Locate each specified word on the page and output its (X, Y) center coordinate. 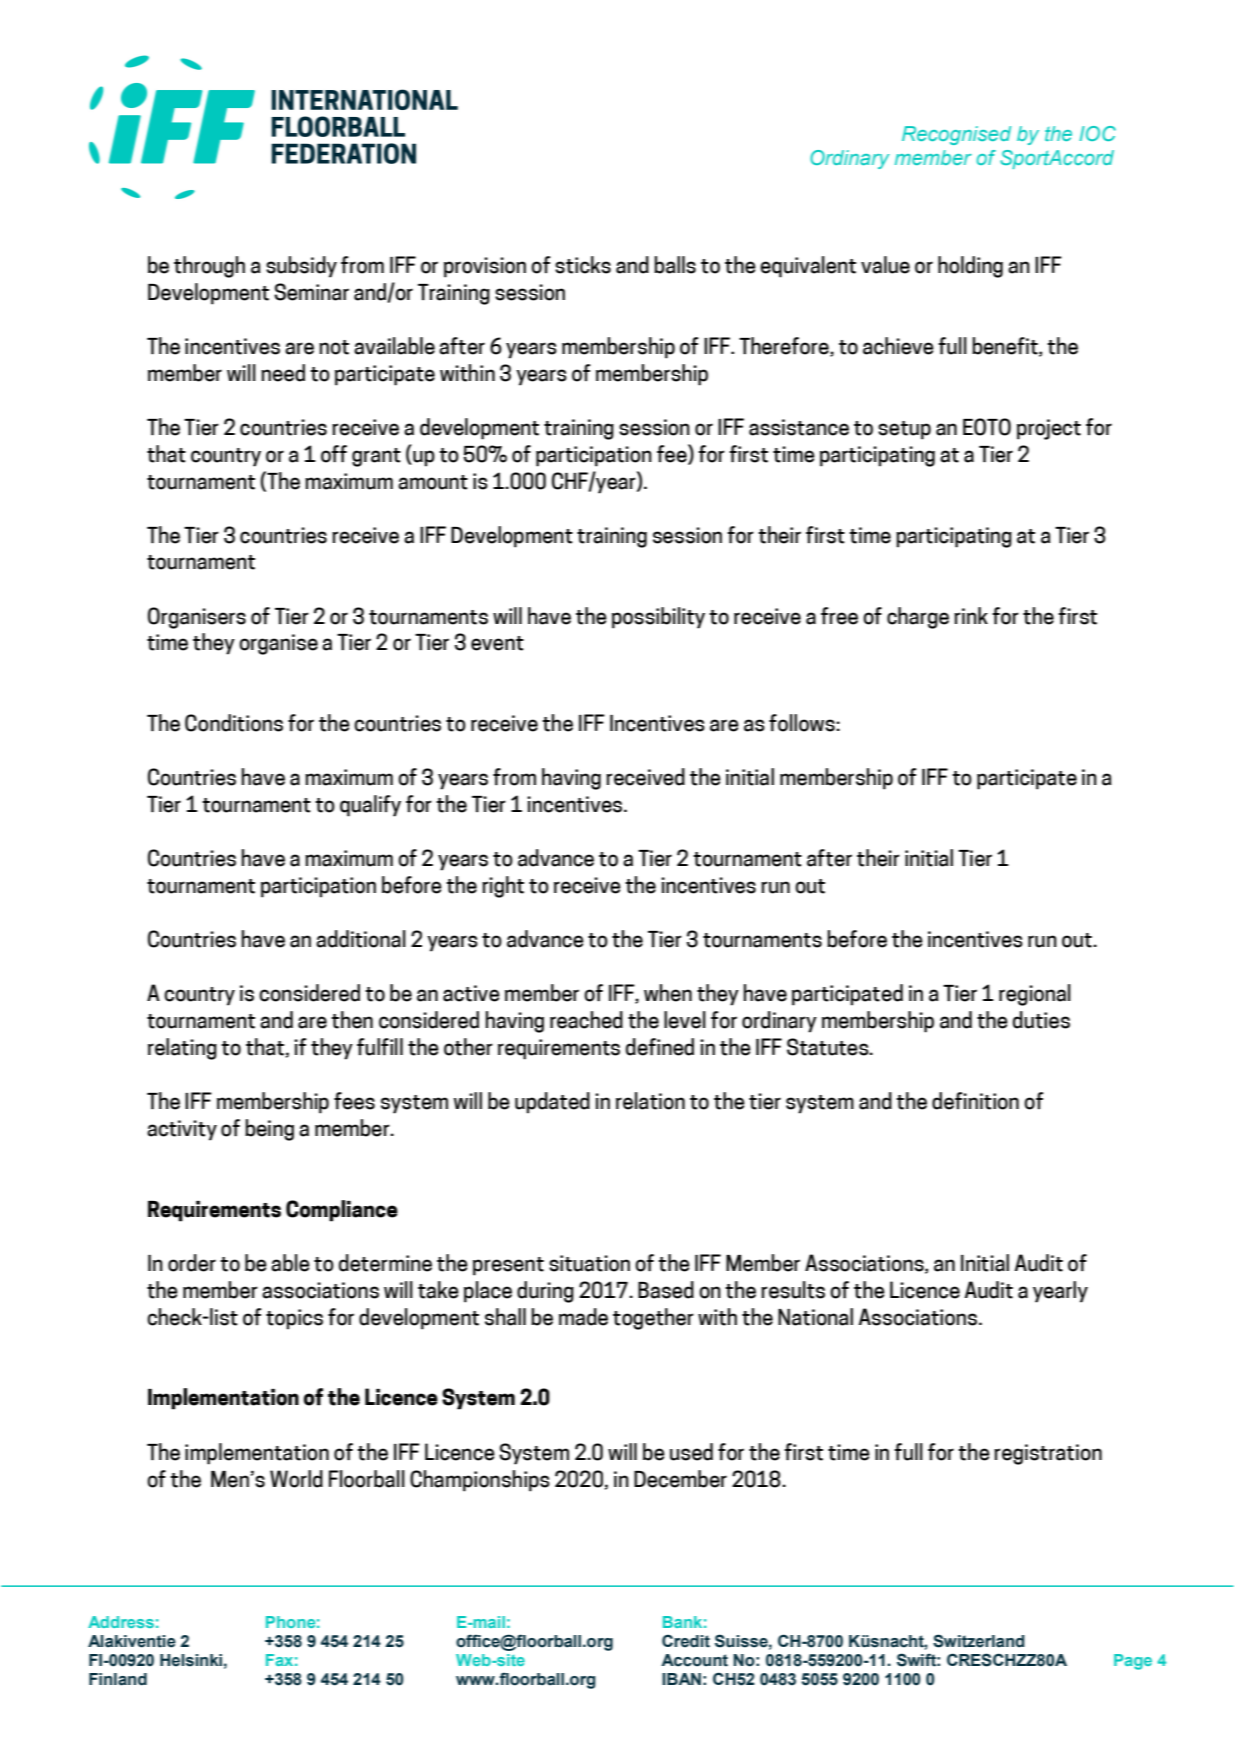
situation (589, 1263)
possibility (658, 618)
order (192, 1263)
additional (361, 939)
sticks (583, 265)
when (668, 993)
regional (1035, 995)
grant (376, 457)
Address (121, 1622)
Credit (686, 1641)
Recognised (956, 135)
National (815, 1317)
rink (971, 615)
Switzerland (979, 1641)
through (209, 267)
